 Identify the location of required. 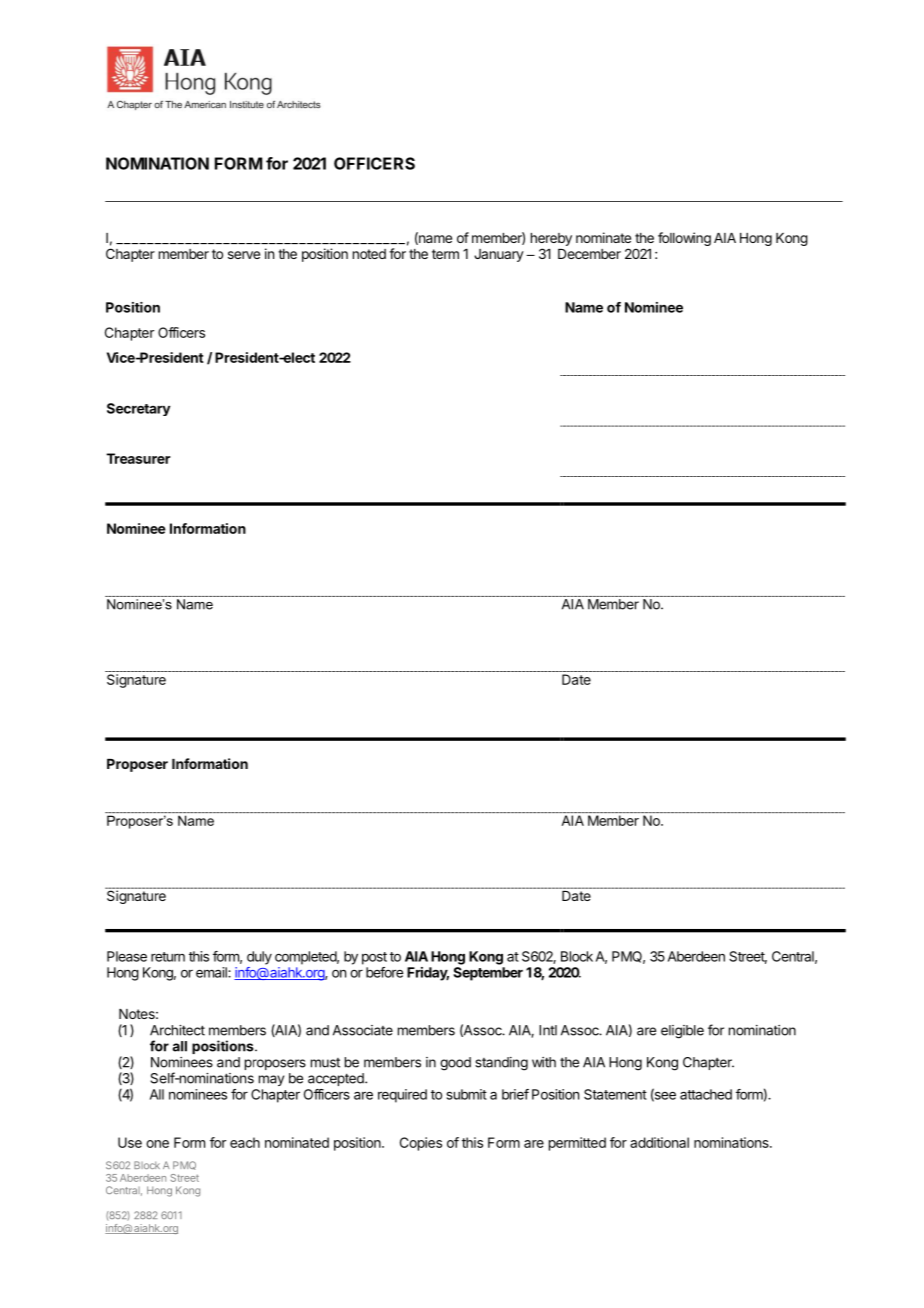
(402, 1096).
